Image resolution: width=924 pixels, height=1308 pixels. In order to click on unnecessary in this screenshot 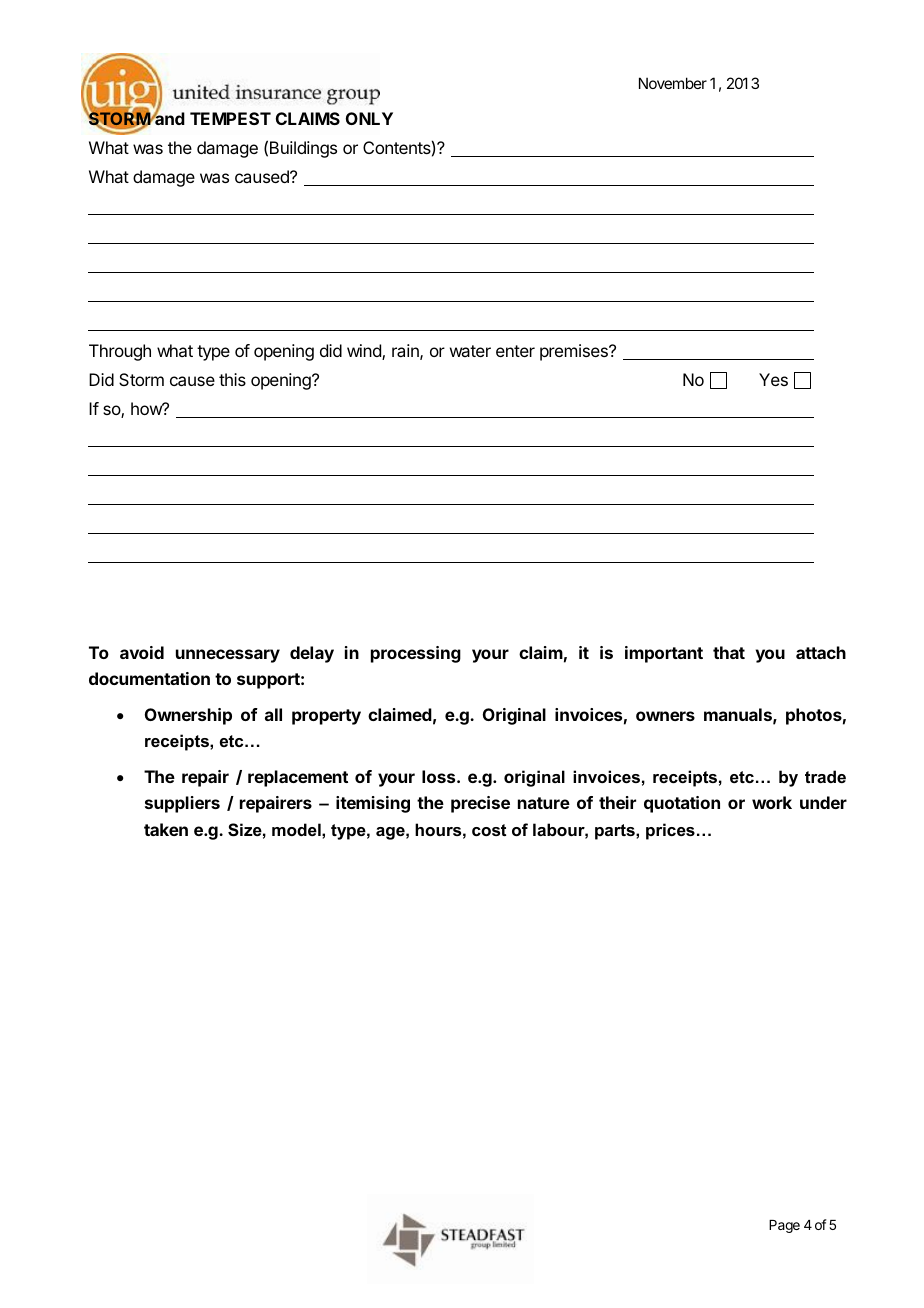, I will do `click(228, 656)`.
